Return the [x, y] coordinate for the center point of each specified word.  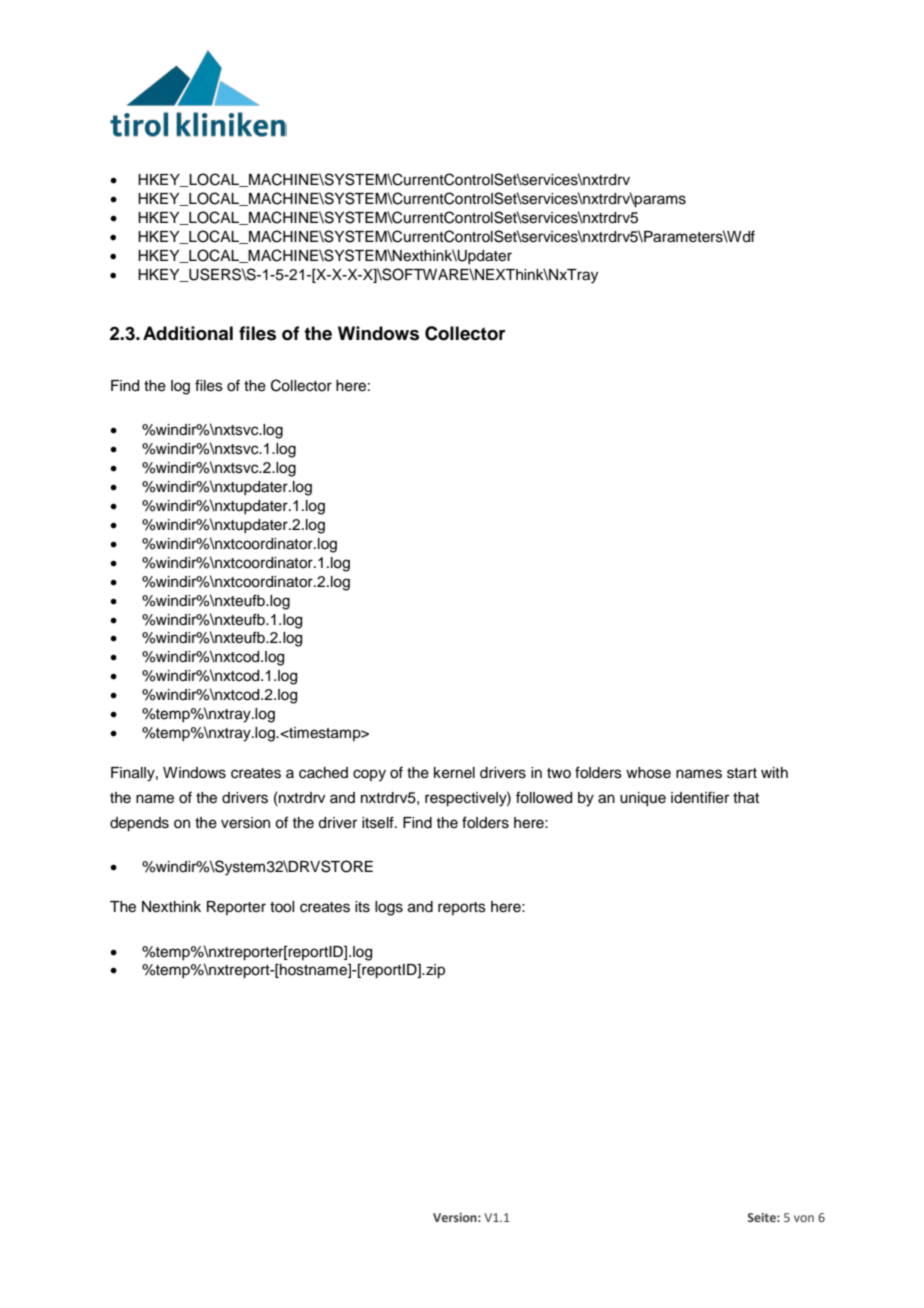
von [804, 1218]
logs [389, 908]
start [742, 773]
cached [323, 773]
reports [462, 908]
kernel [454, 773]
